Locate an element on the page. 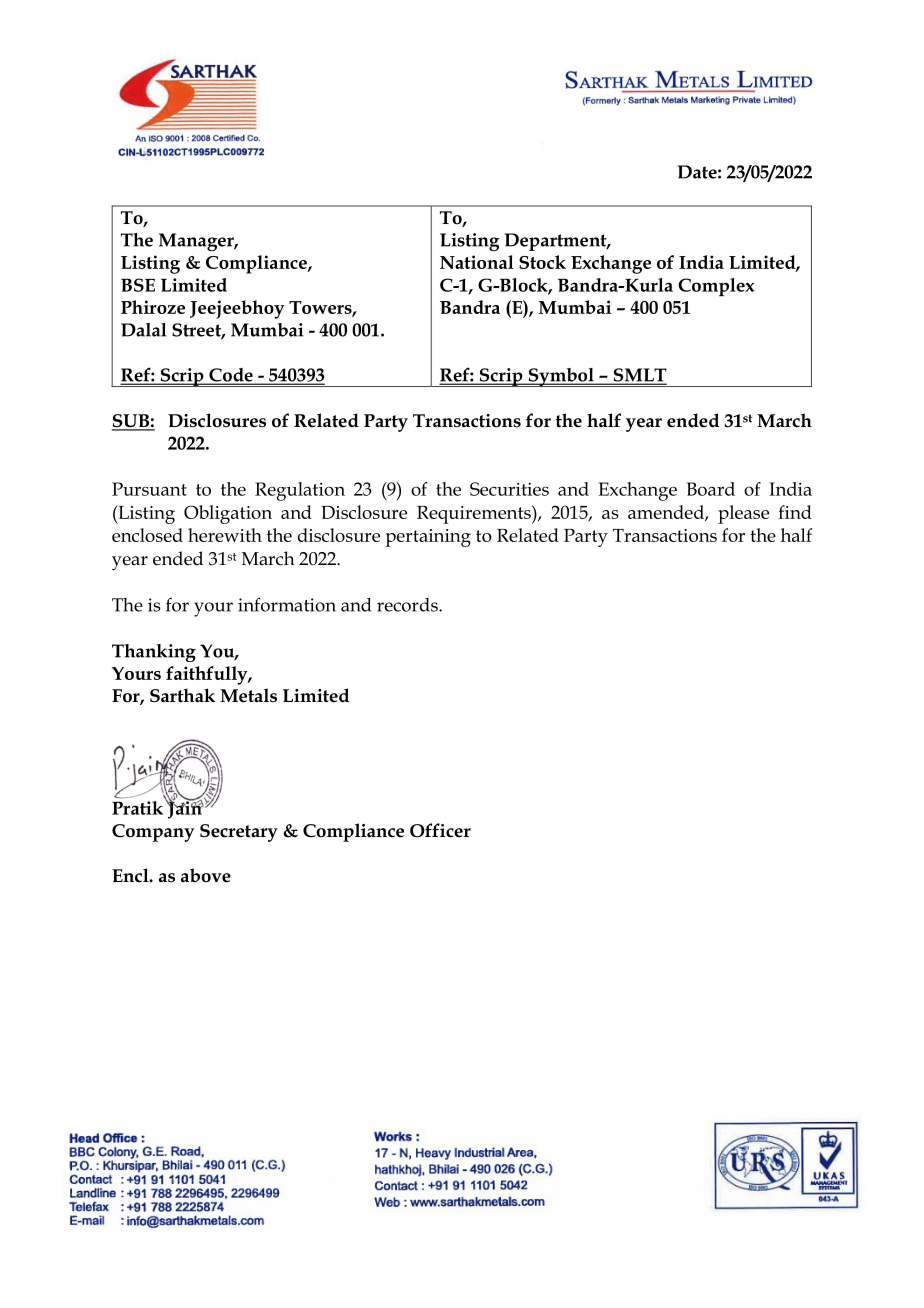 The height and width of the document is (1308, 924). please is located at coordinates (743, 514).
